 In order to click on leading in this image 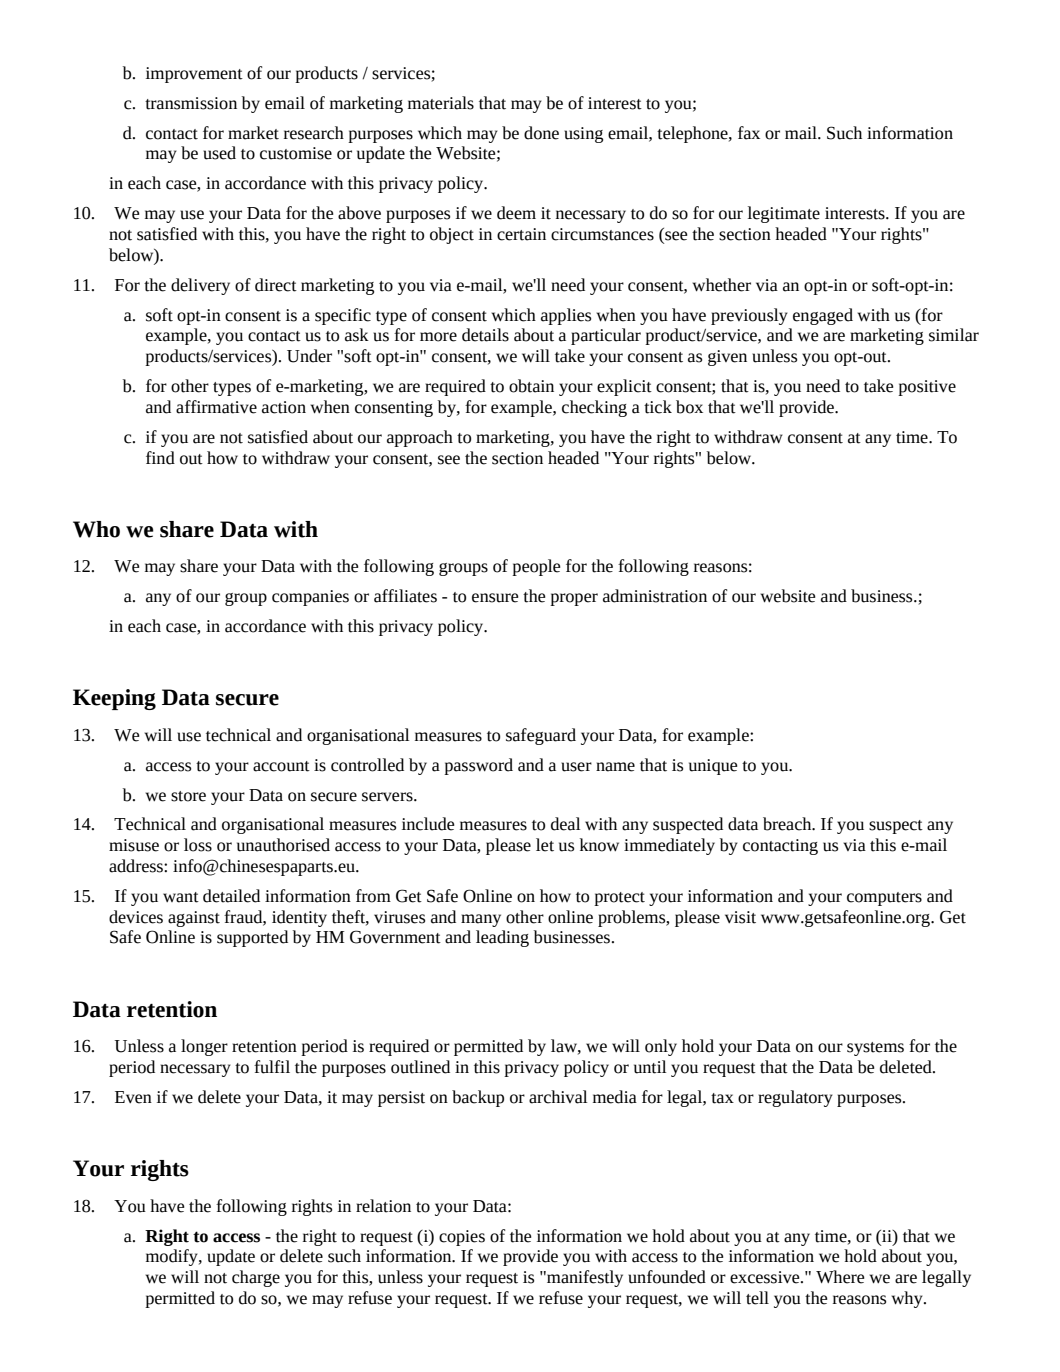, I will do `click(502, 938)`.
